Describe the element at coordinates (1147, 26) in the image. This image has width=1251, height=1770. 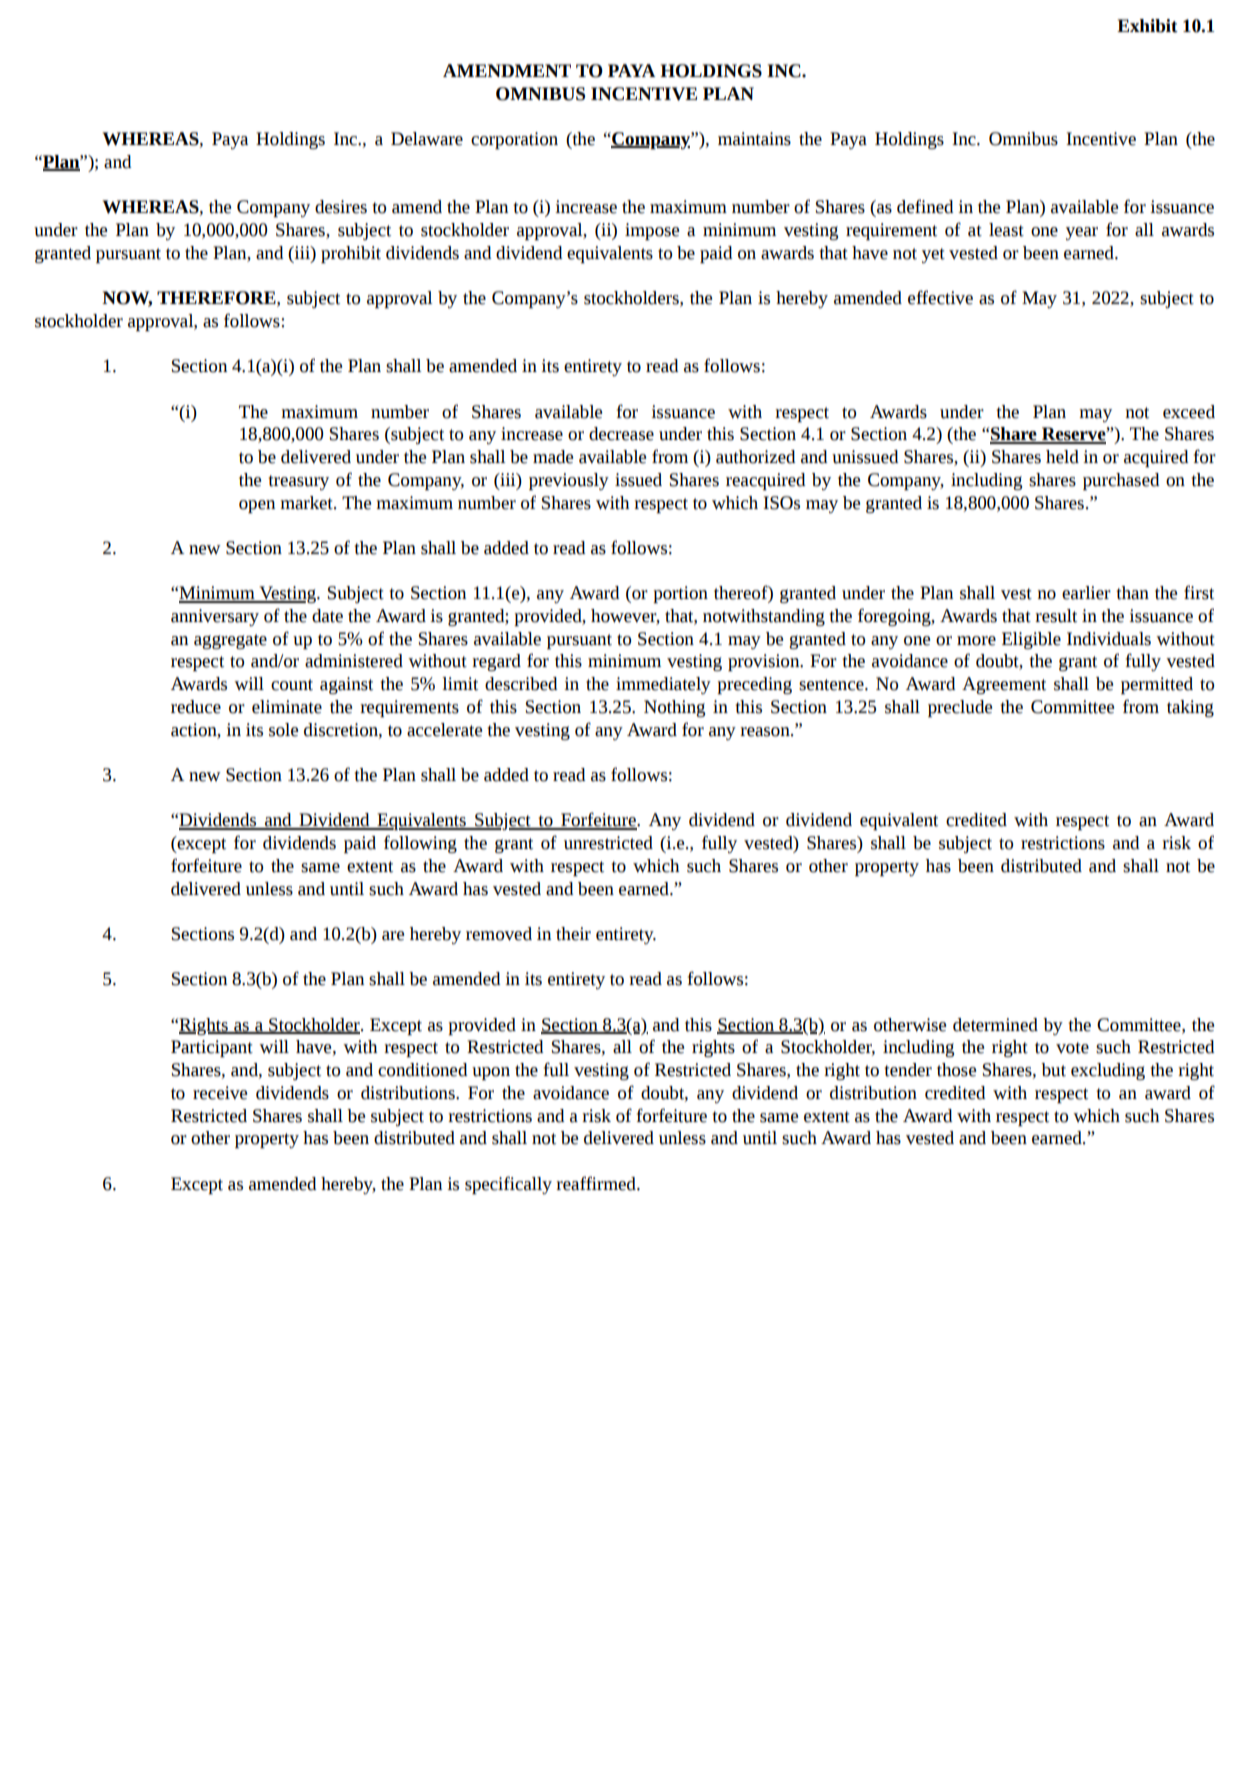
I see `Exhibit` at that location.
